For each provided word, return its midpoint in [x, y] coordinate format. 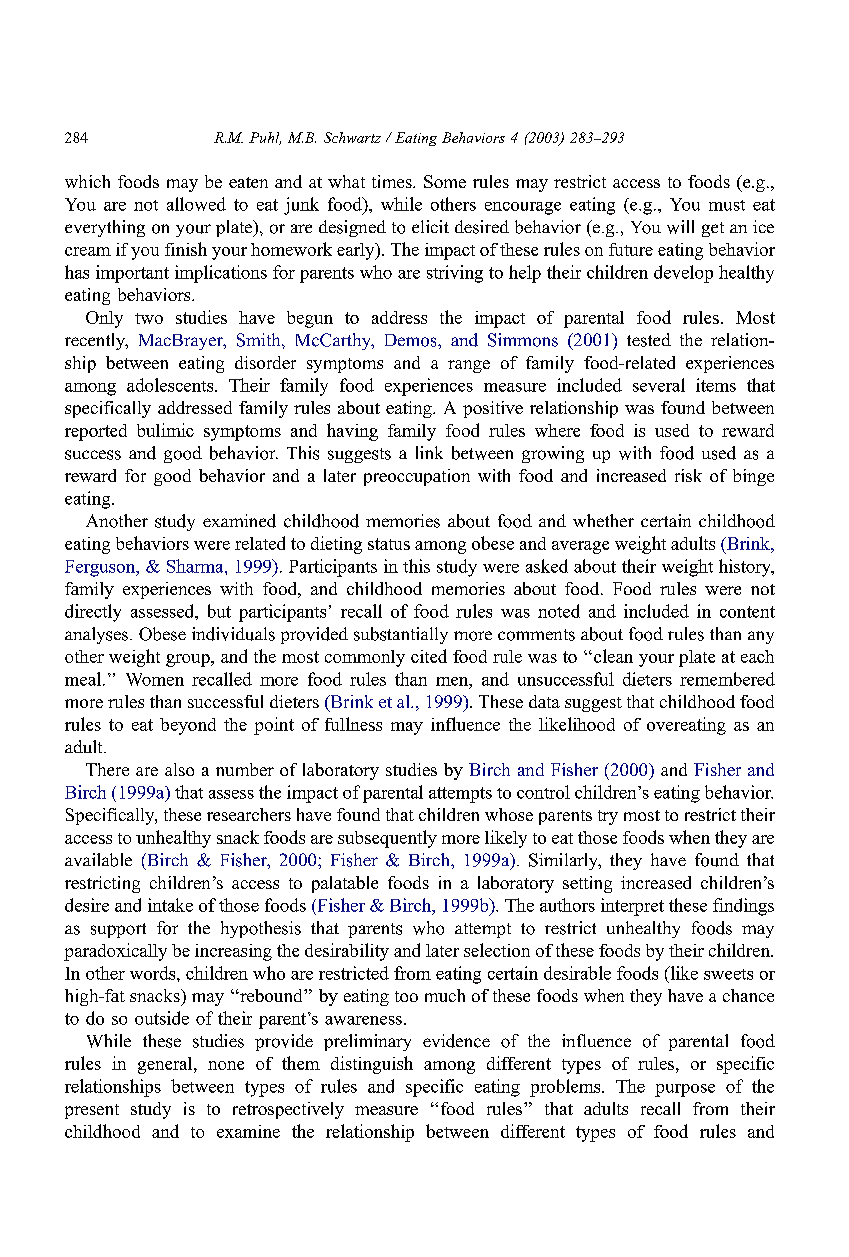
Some [445, 181]
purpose [685, 1090]
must [727, 205]
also [179, 769]
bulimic [165, 430]
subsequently [387, 839]
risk [688, 475]
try [608, 817]
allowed [196, 204]
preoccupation [417, 477]
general [166, 1065]
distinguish [372, 1065]
